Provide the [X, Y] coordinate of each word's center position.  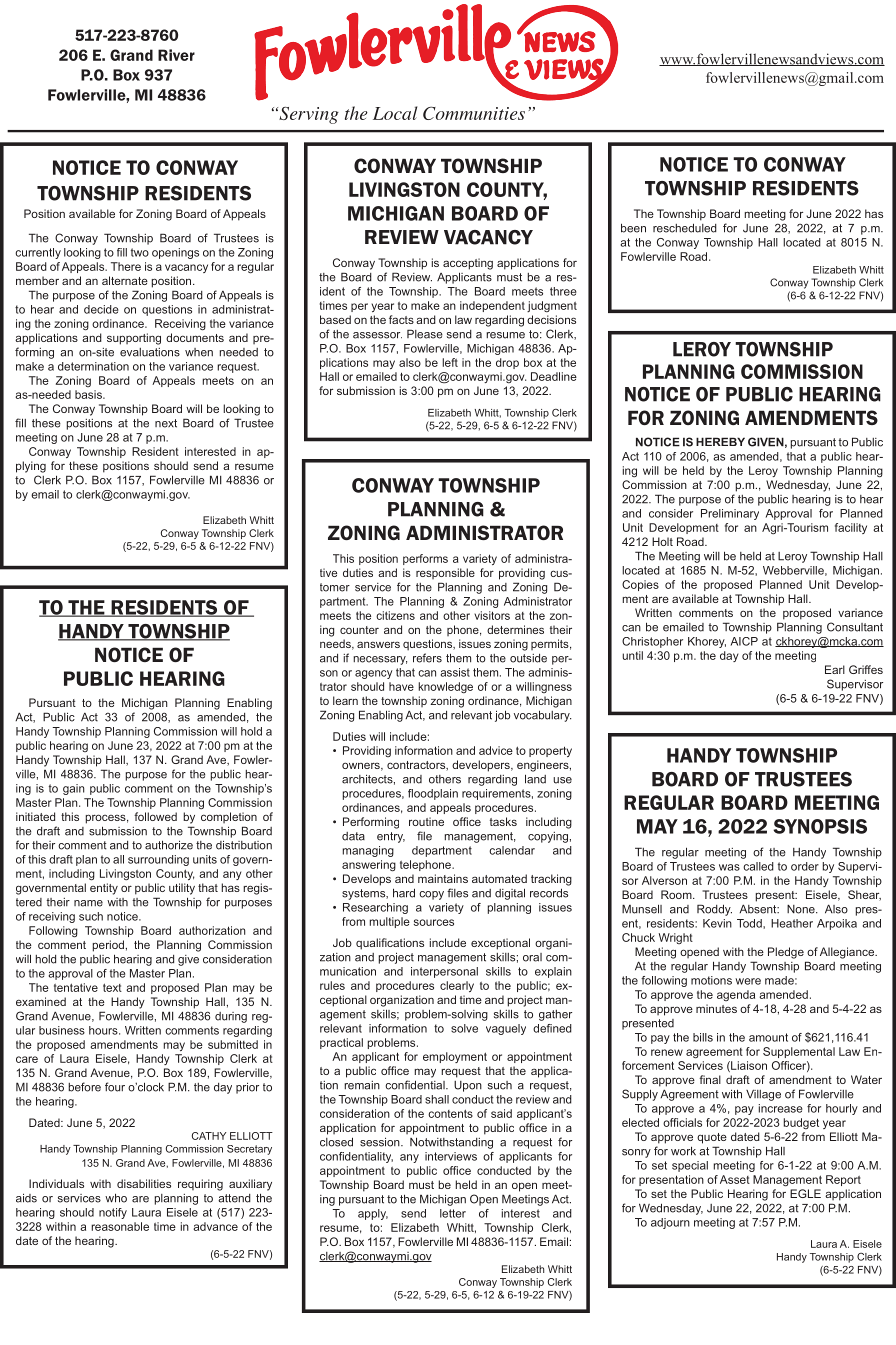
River [176, 55]
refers [427, 658]
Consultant [855, 627]
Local [395, 113]
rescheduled [685, 228]
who [116, 1198]
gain [74, 789]
